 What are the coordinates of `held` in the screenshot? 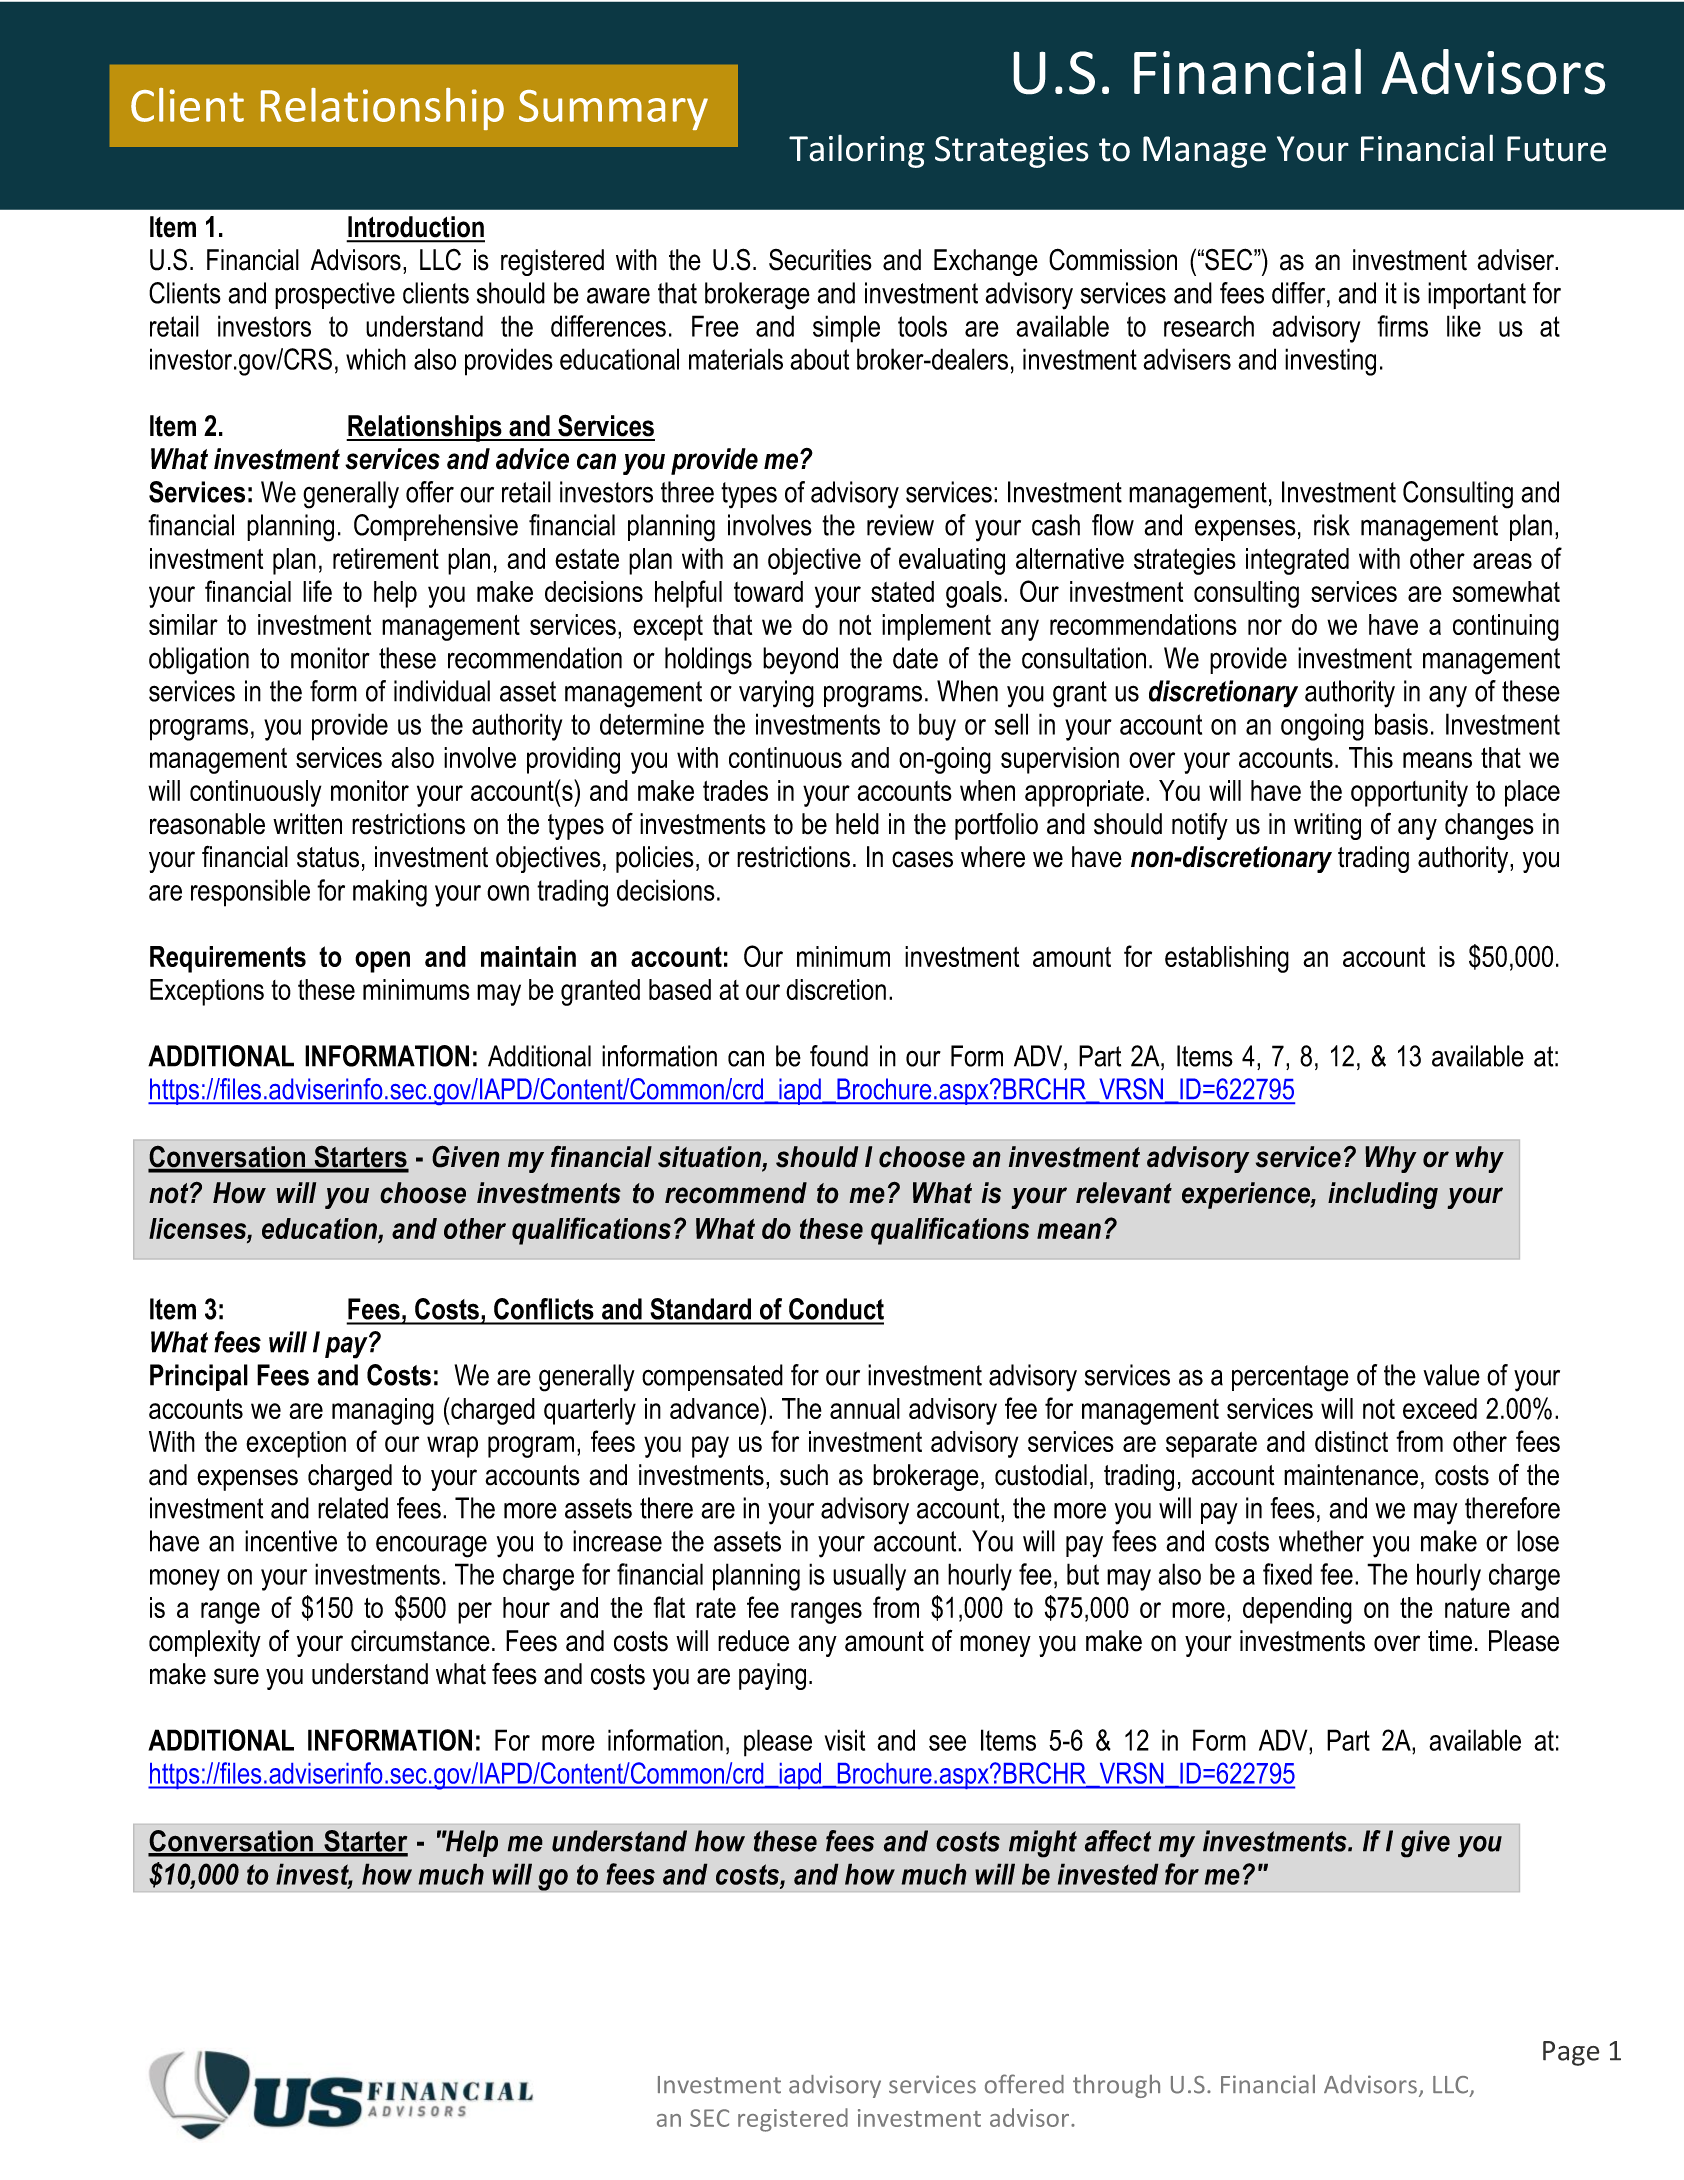 It's located at (857, 824).
